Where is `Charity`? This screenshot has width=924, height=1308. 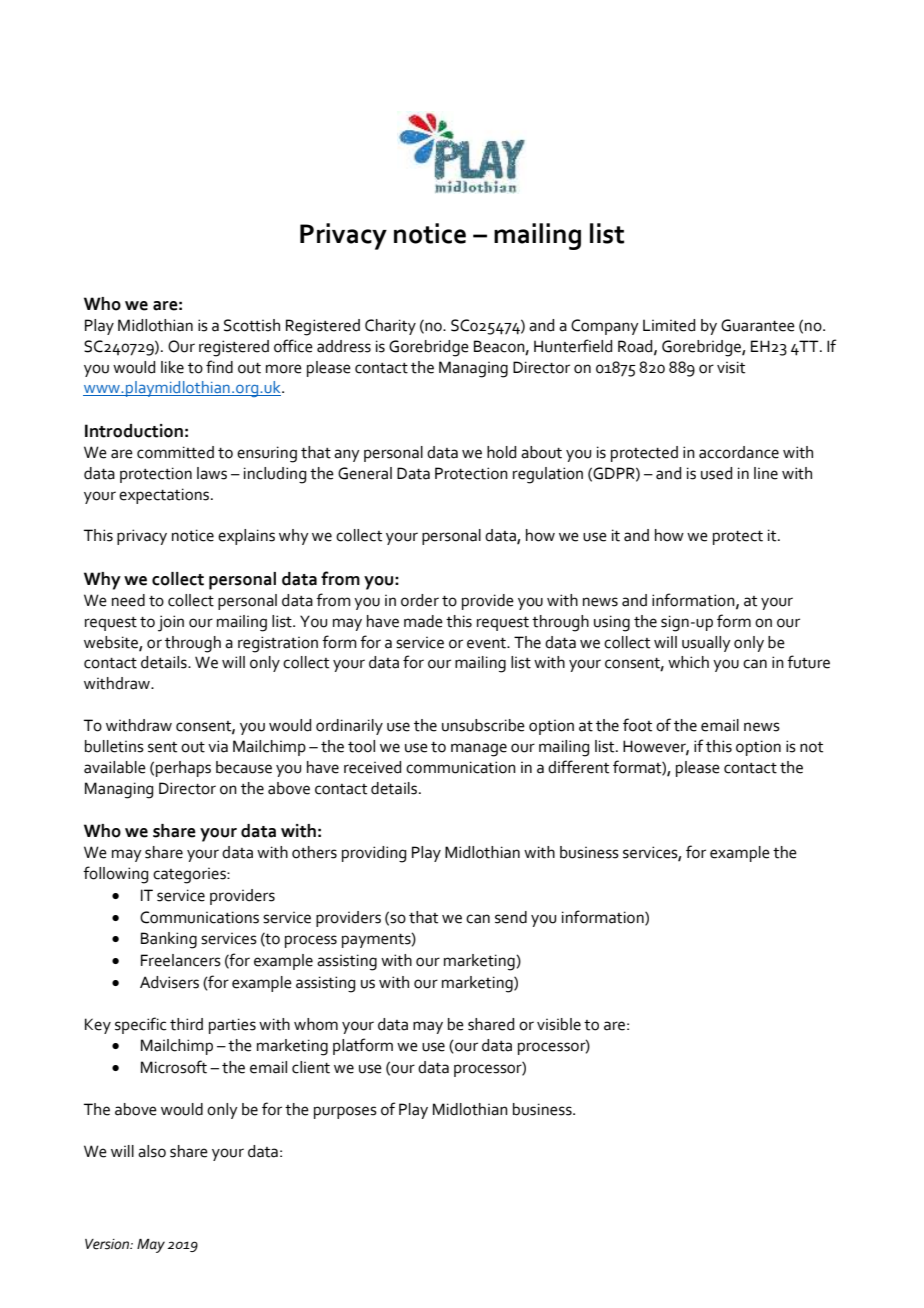 Charity is located at coordinates (390, 327).
